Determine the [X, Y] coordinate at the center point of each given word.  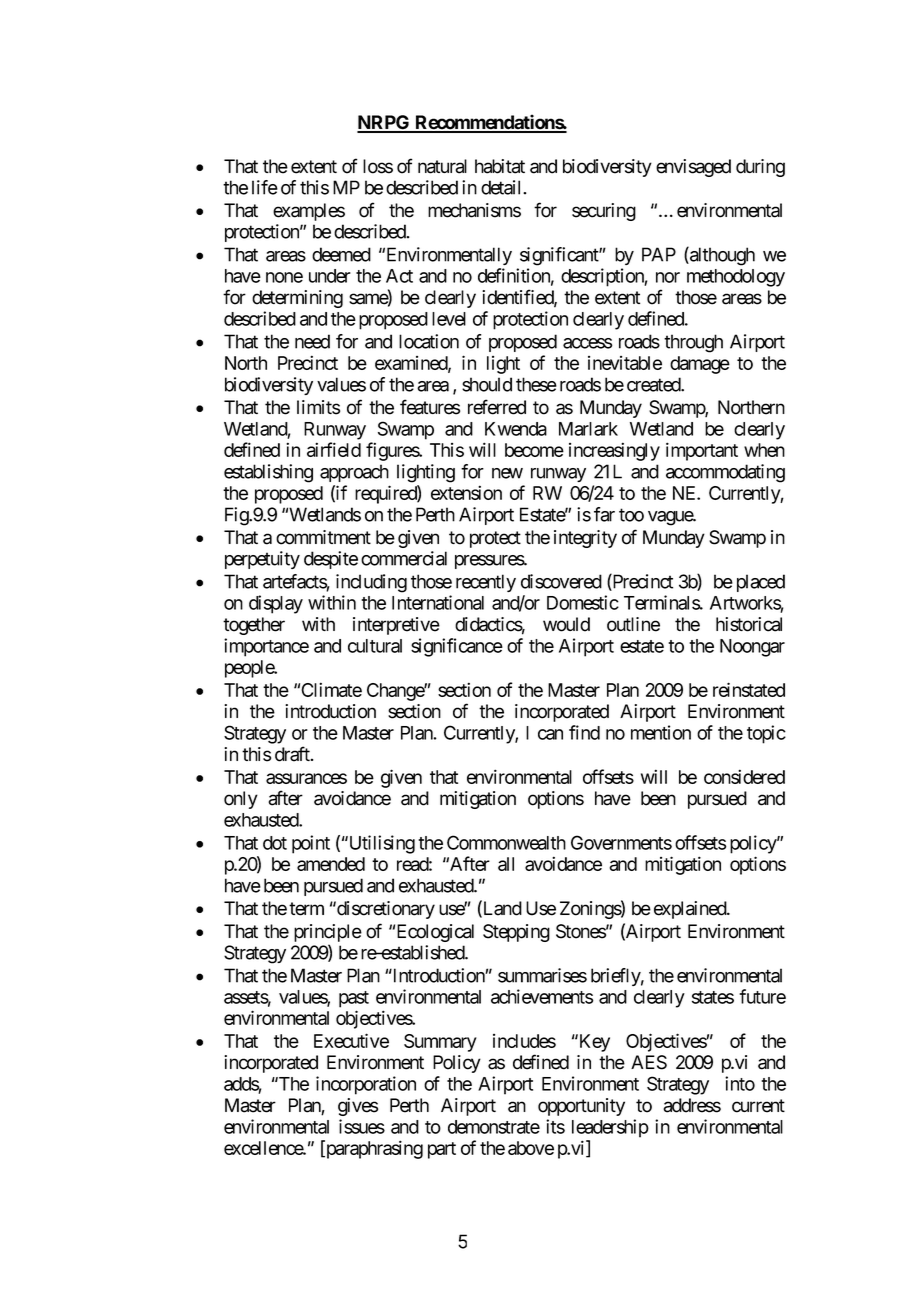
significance [457, 647]
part [442, 1150]
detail [502, 187]
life [265, 187]
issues [362, 1126]
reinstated [749, 689]
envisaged [693, 168]
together [254, 626]
